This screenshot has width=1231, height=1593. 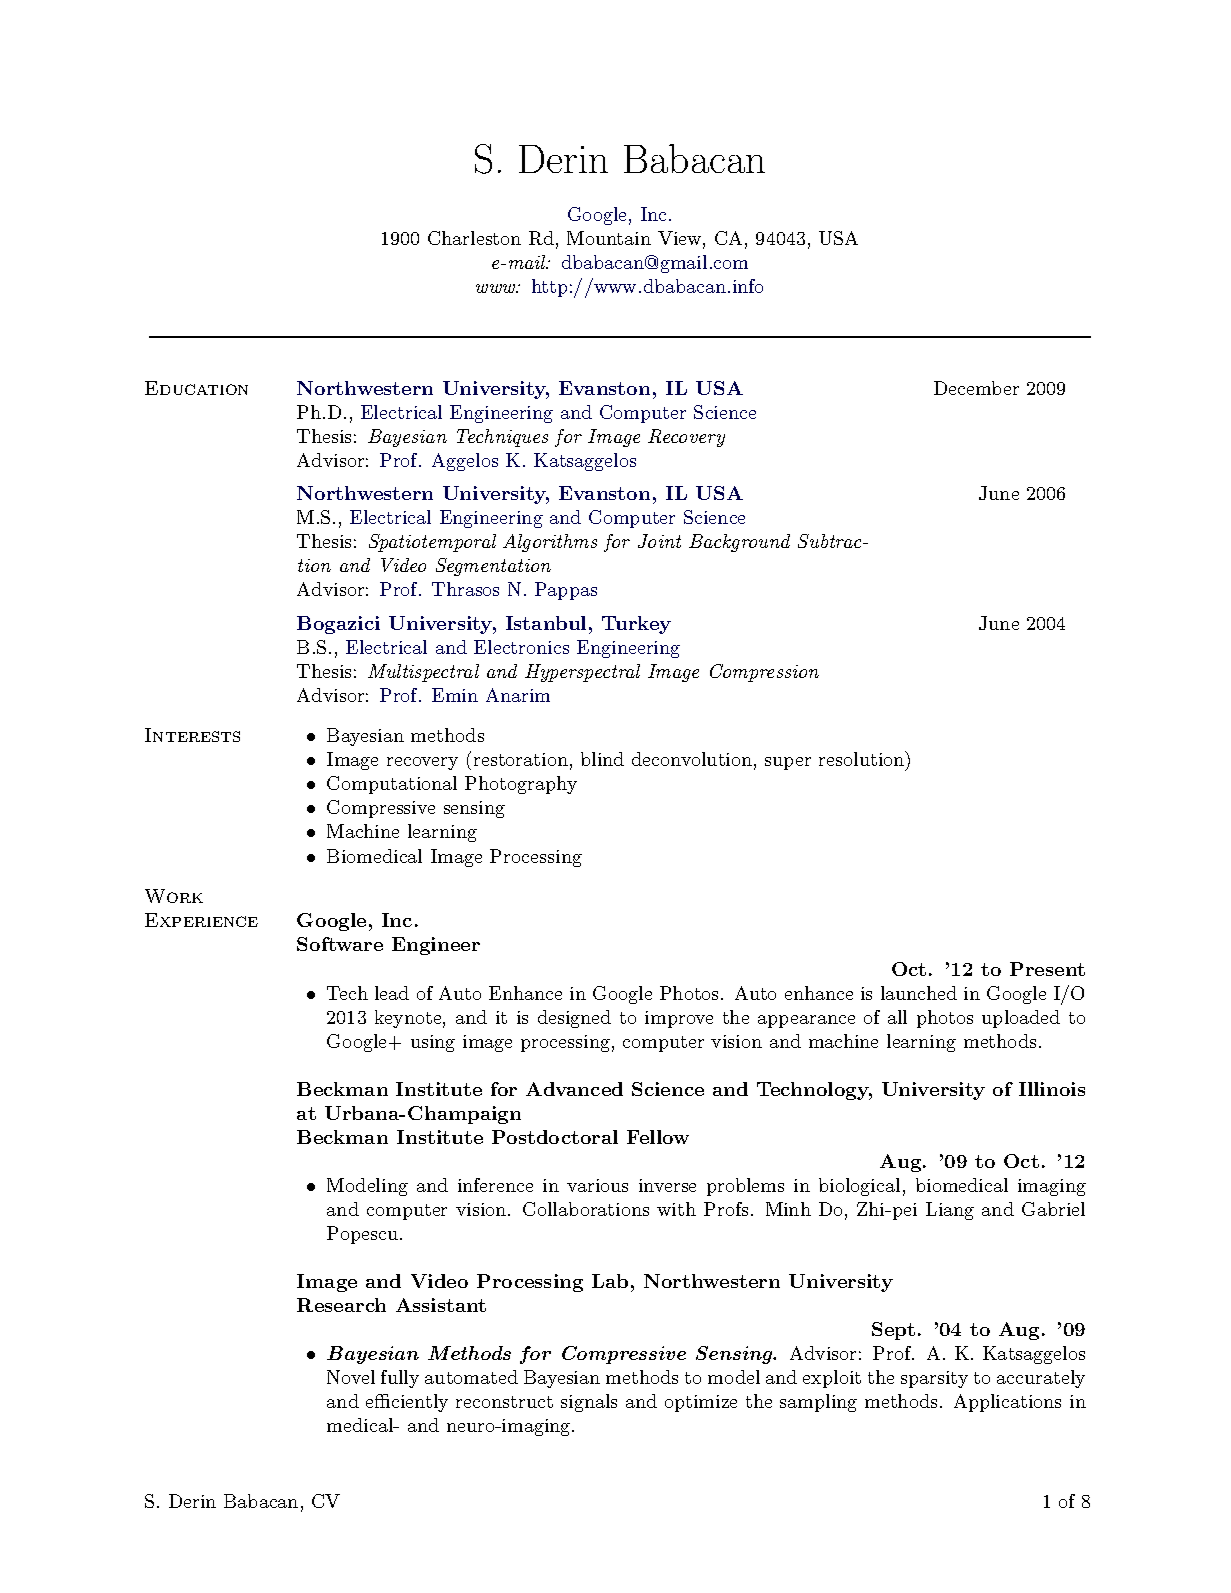 I want to click on Charleston, so click(x=474, y=238).
